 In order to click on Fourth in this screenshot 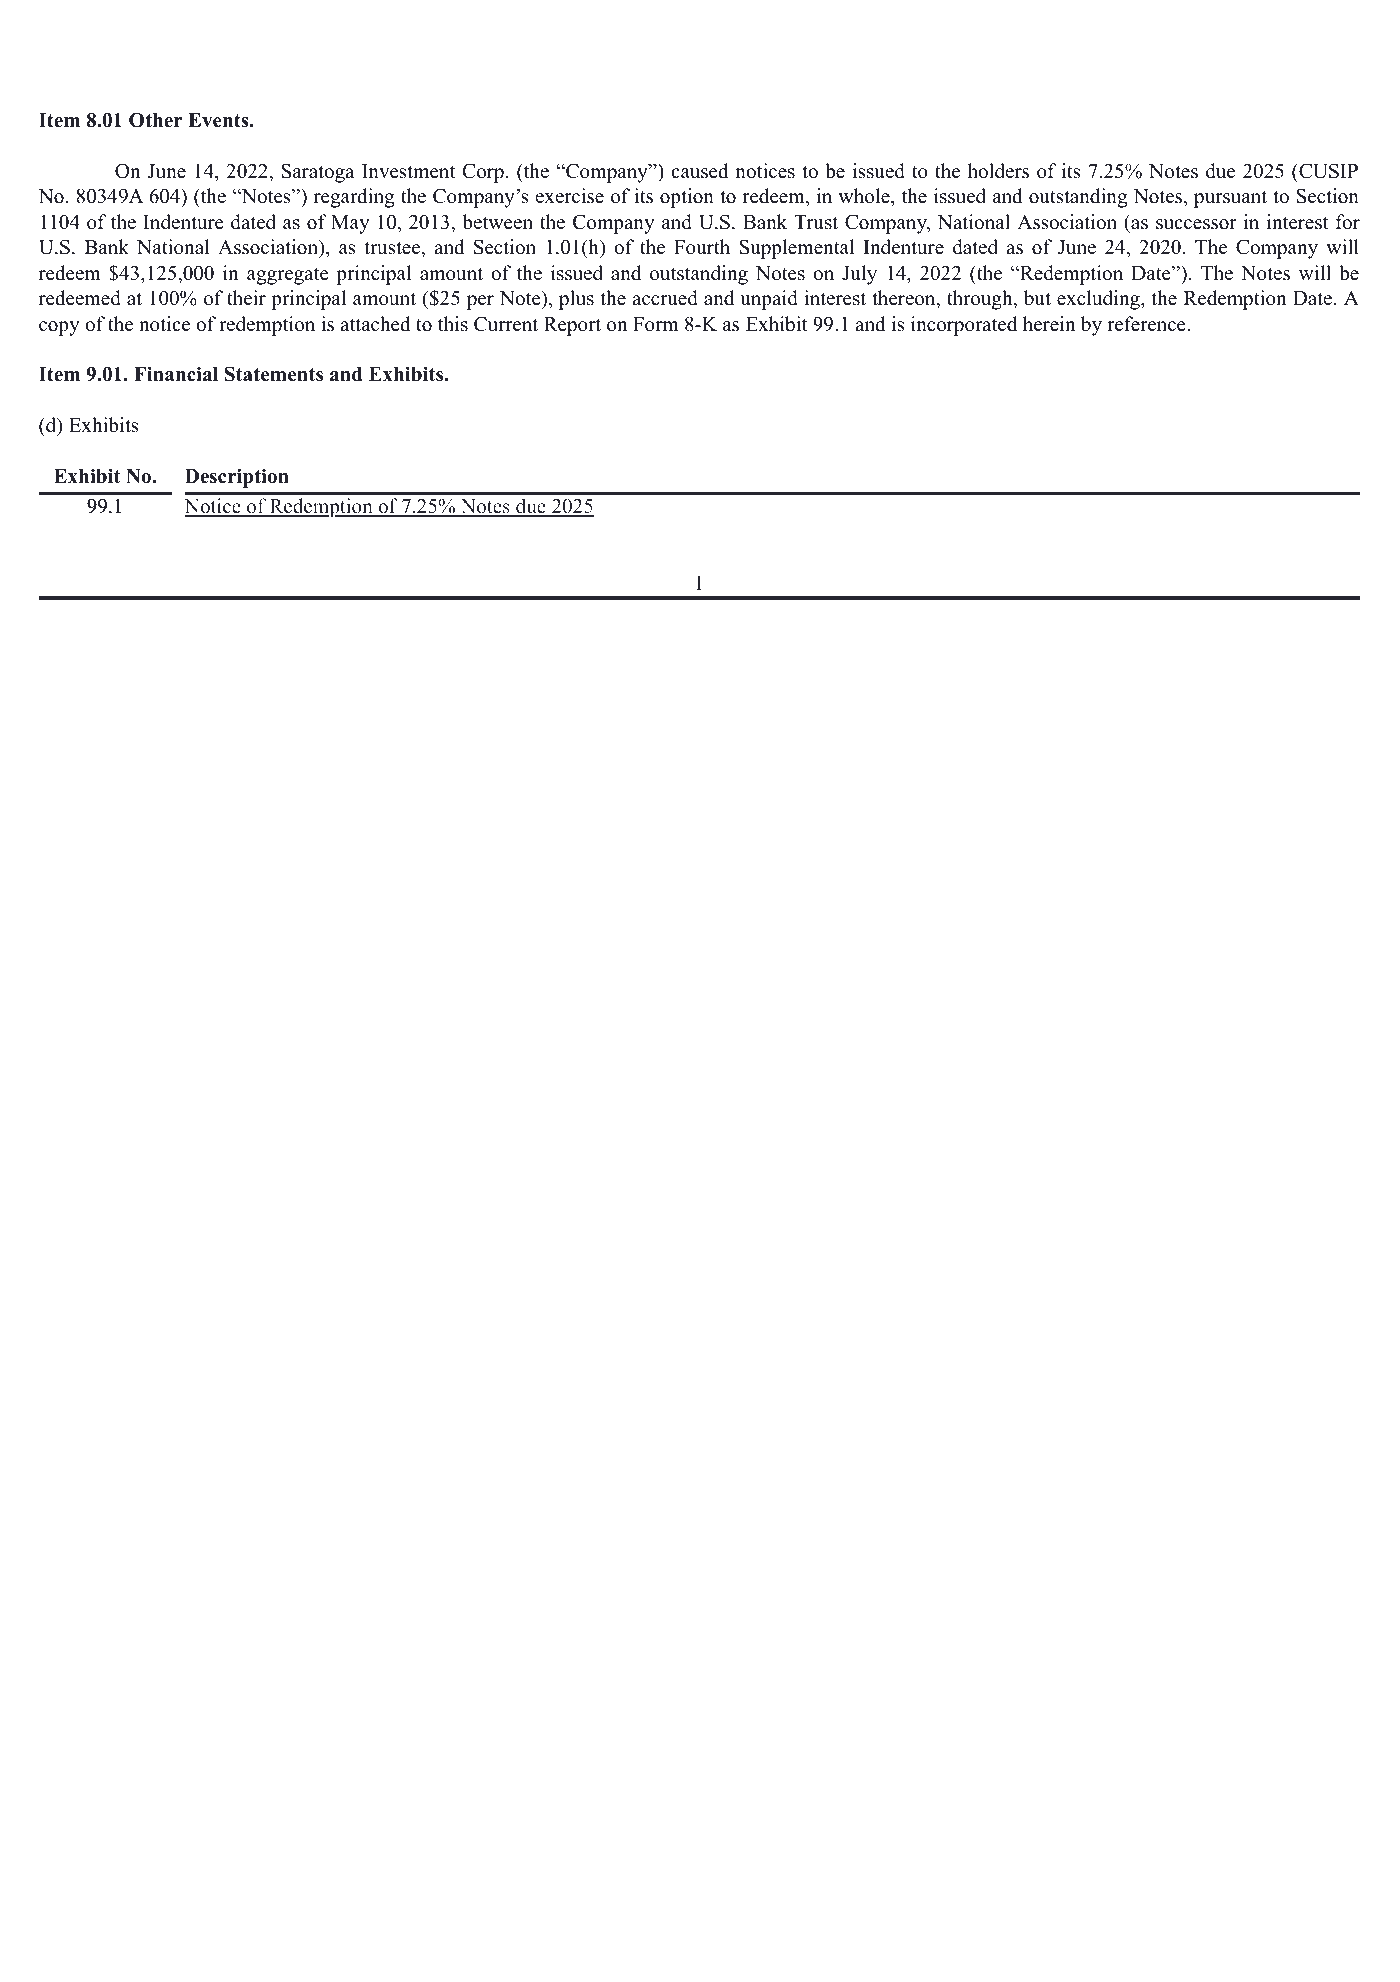, I will do `click(702, 247)`.
